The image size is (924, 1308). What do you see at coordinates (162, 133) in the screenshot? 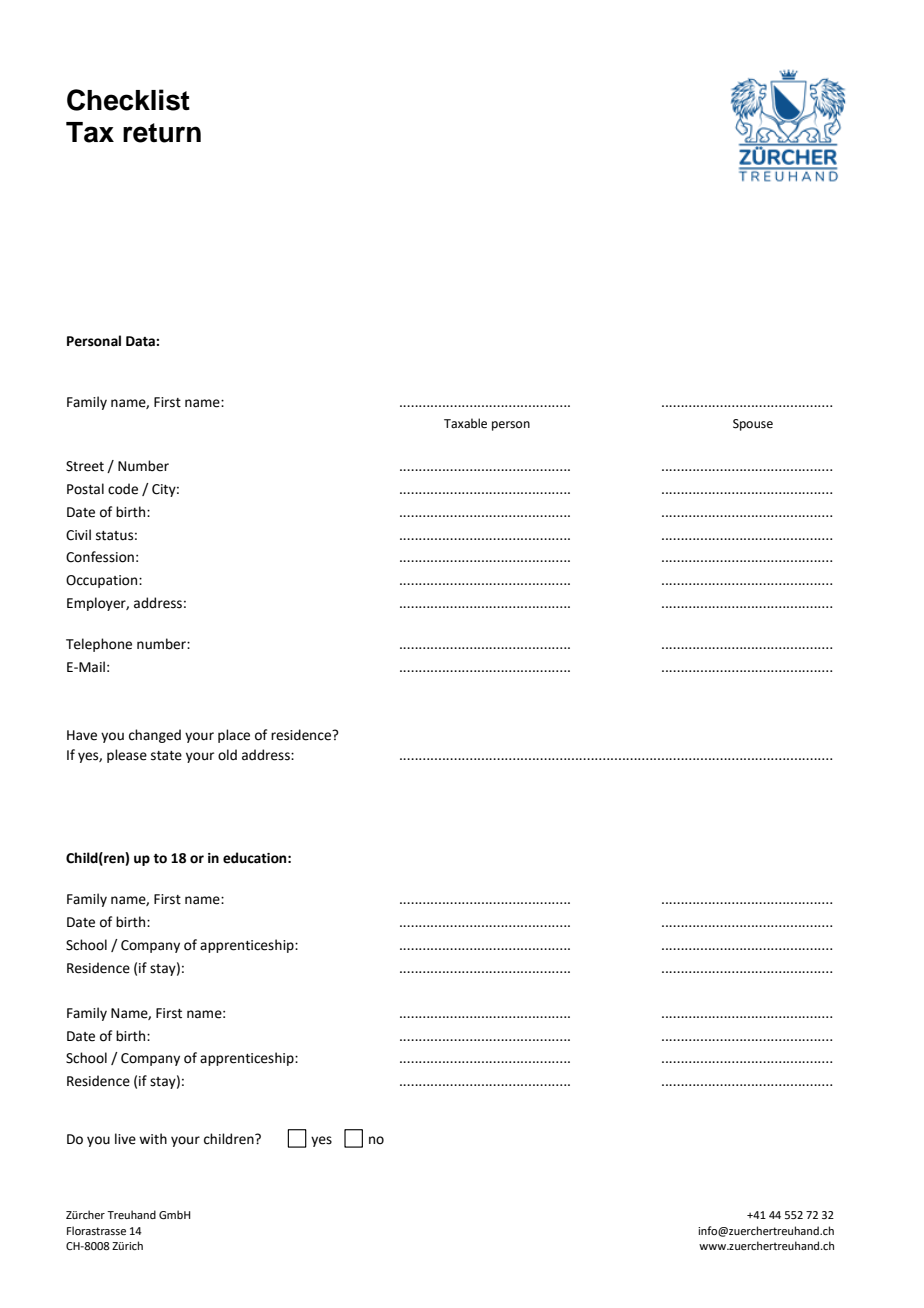
I see `return` at bounding box center [162, 133].
